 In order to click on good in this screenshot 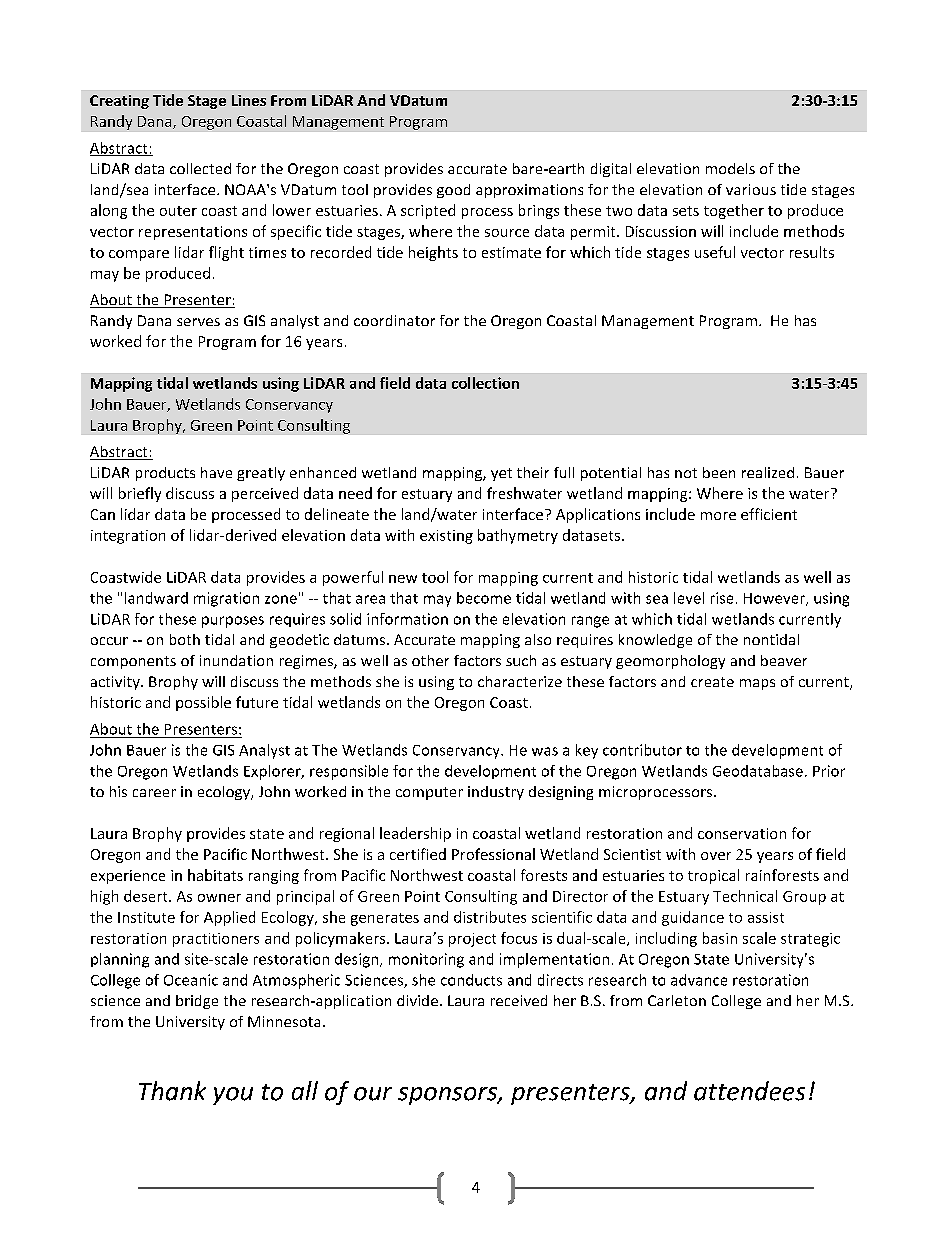, I will do `click(453, 191)`.
